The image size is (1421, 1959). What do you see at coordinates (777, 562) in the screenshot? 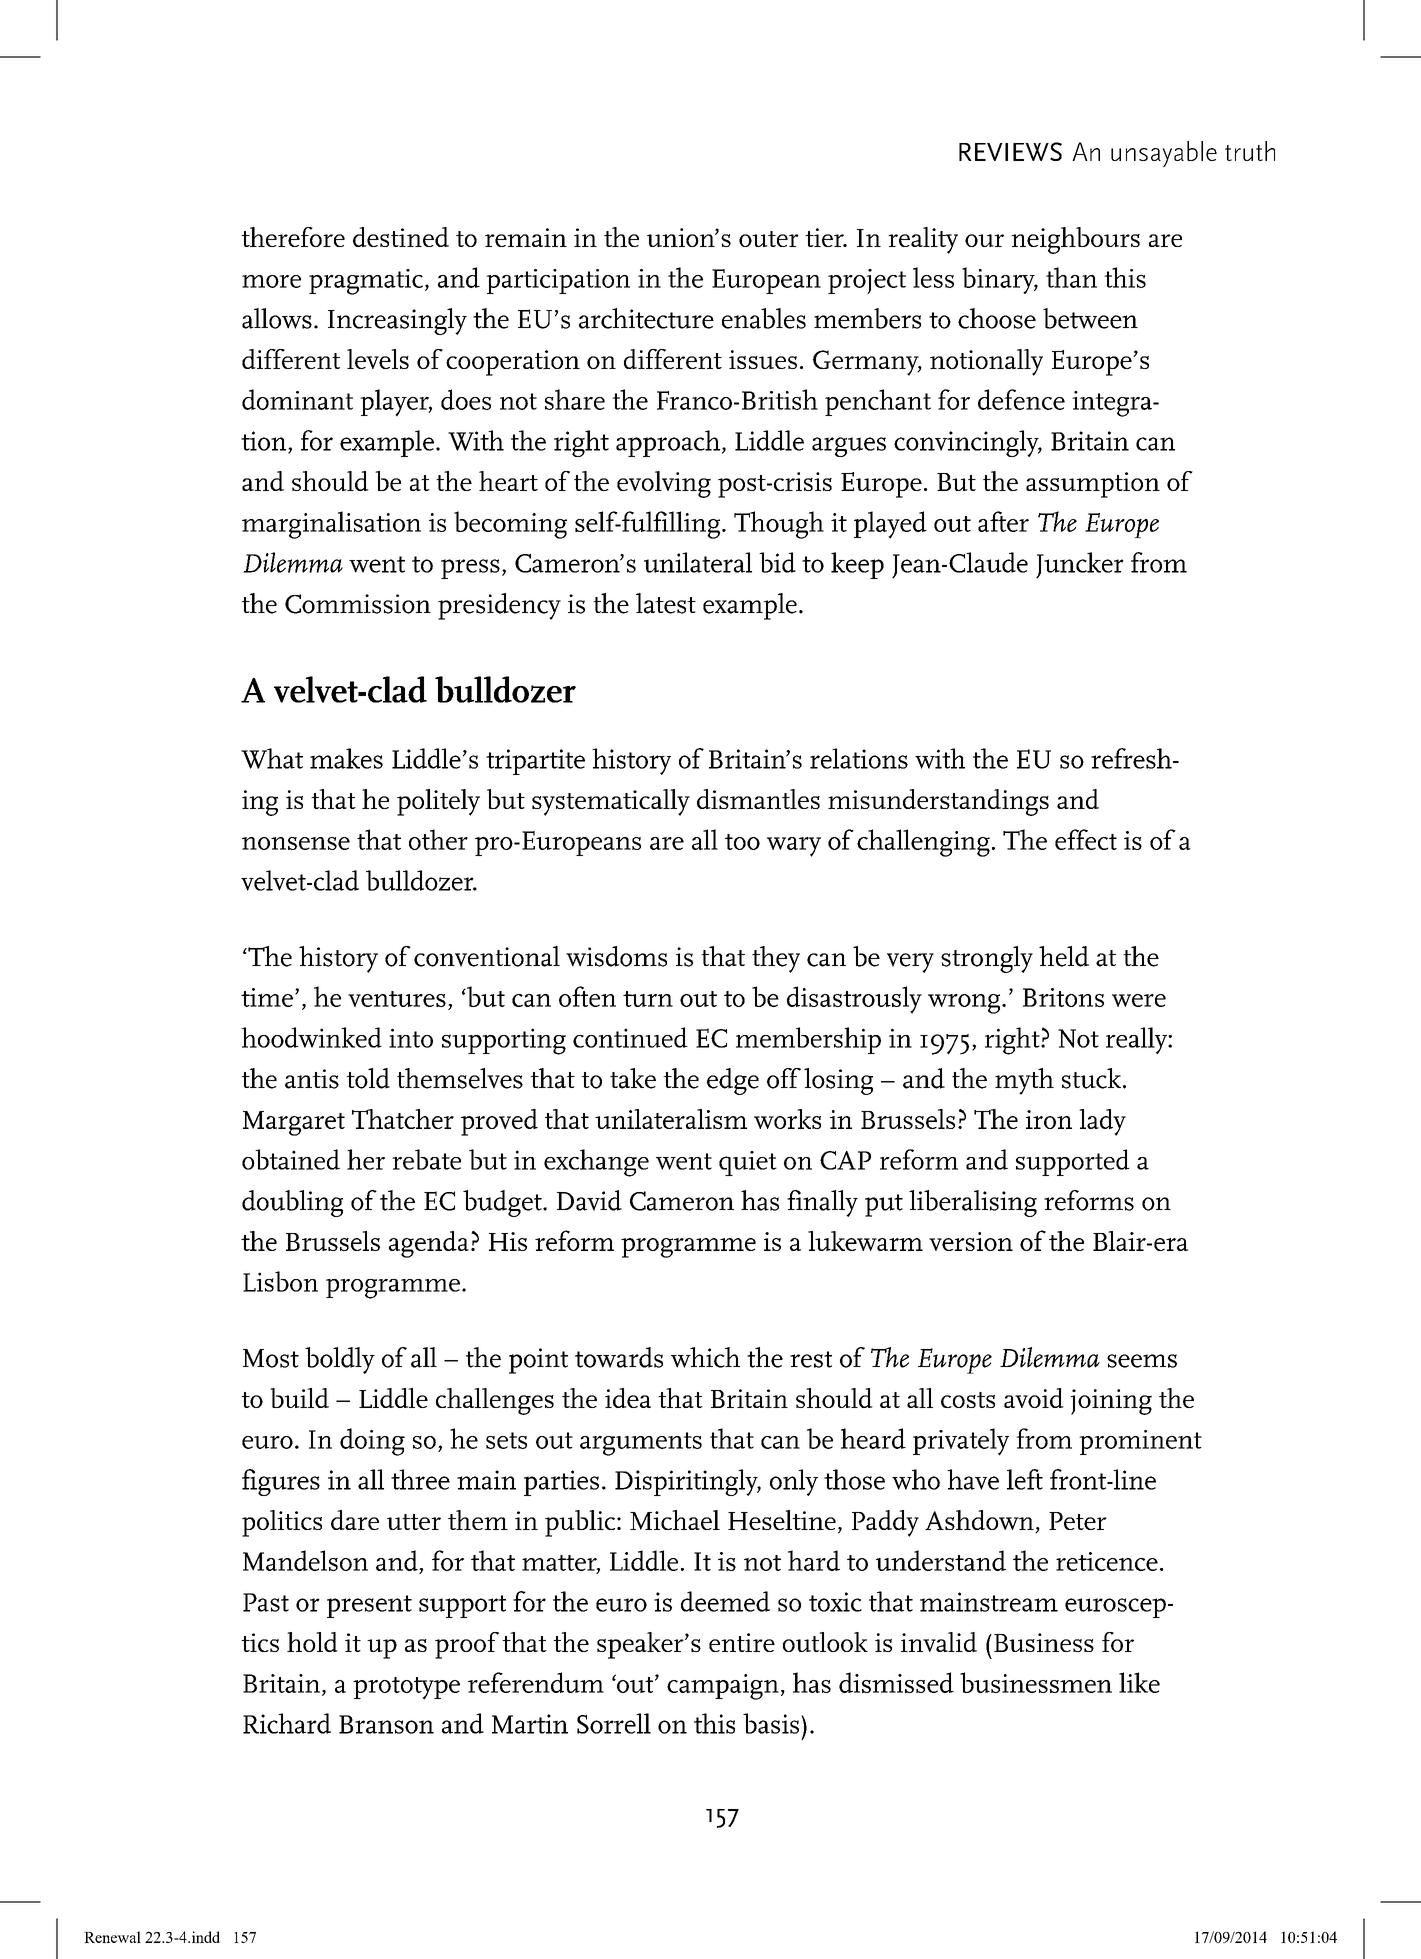
I see `bid` at bounding box center [777, 562].
